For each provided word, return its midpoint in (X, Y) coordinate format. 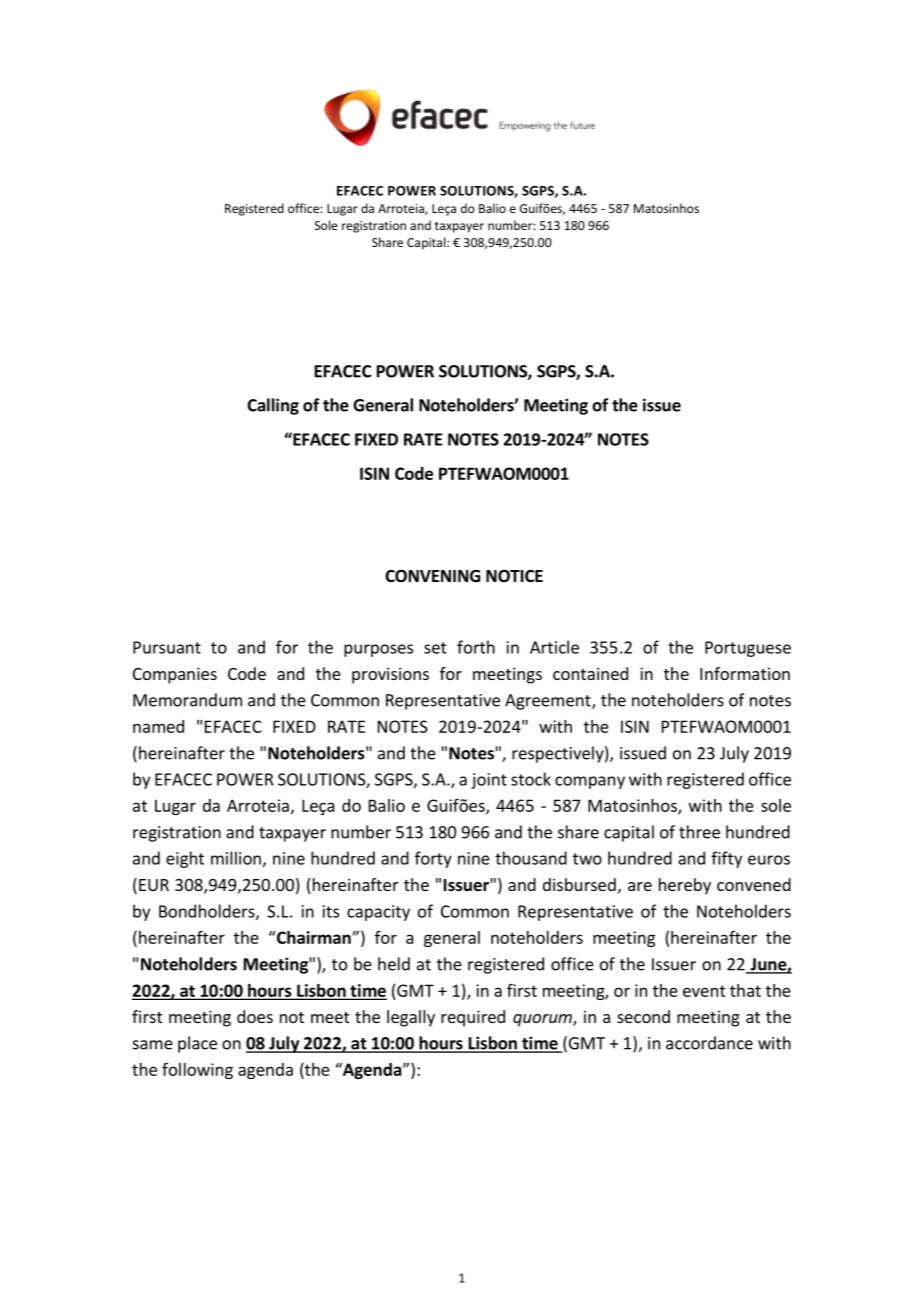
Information (745, 673)
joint (489, 781)
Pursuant (167, 647)
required (473, 1018)
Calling (273, 406)
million (236, 858)
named (158, 726)
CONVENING (432, 575)
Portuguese (748, 649)
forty (433, 859)
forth (476, 647)
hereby (685, 886)
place (197, 1044)
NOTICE (514, 575)
